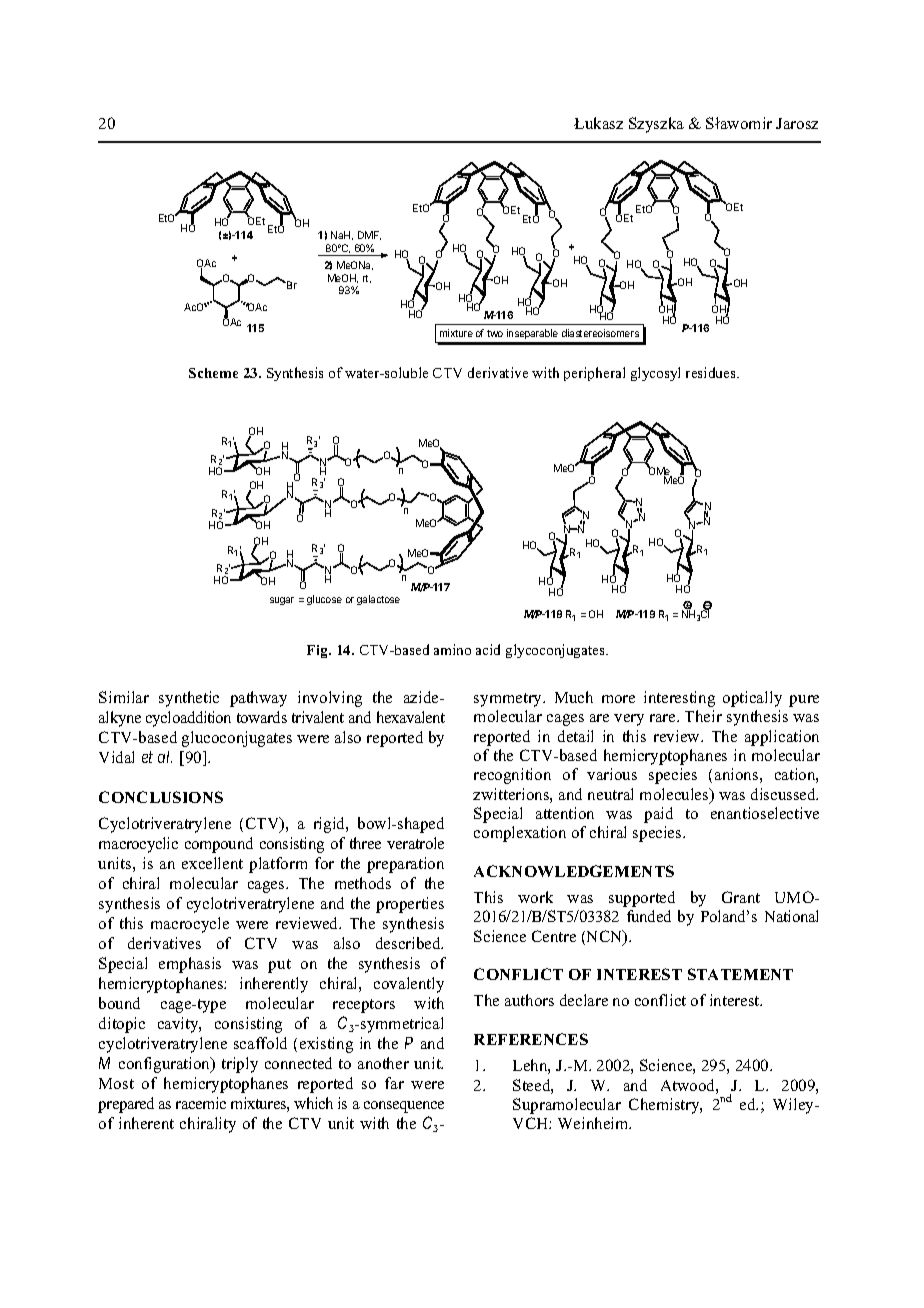  I want to click on Grant, so click(741, 897).
